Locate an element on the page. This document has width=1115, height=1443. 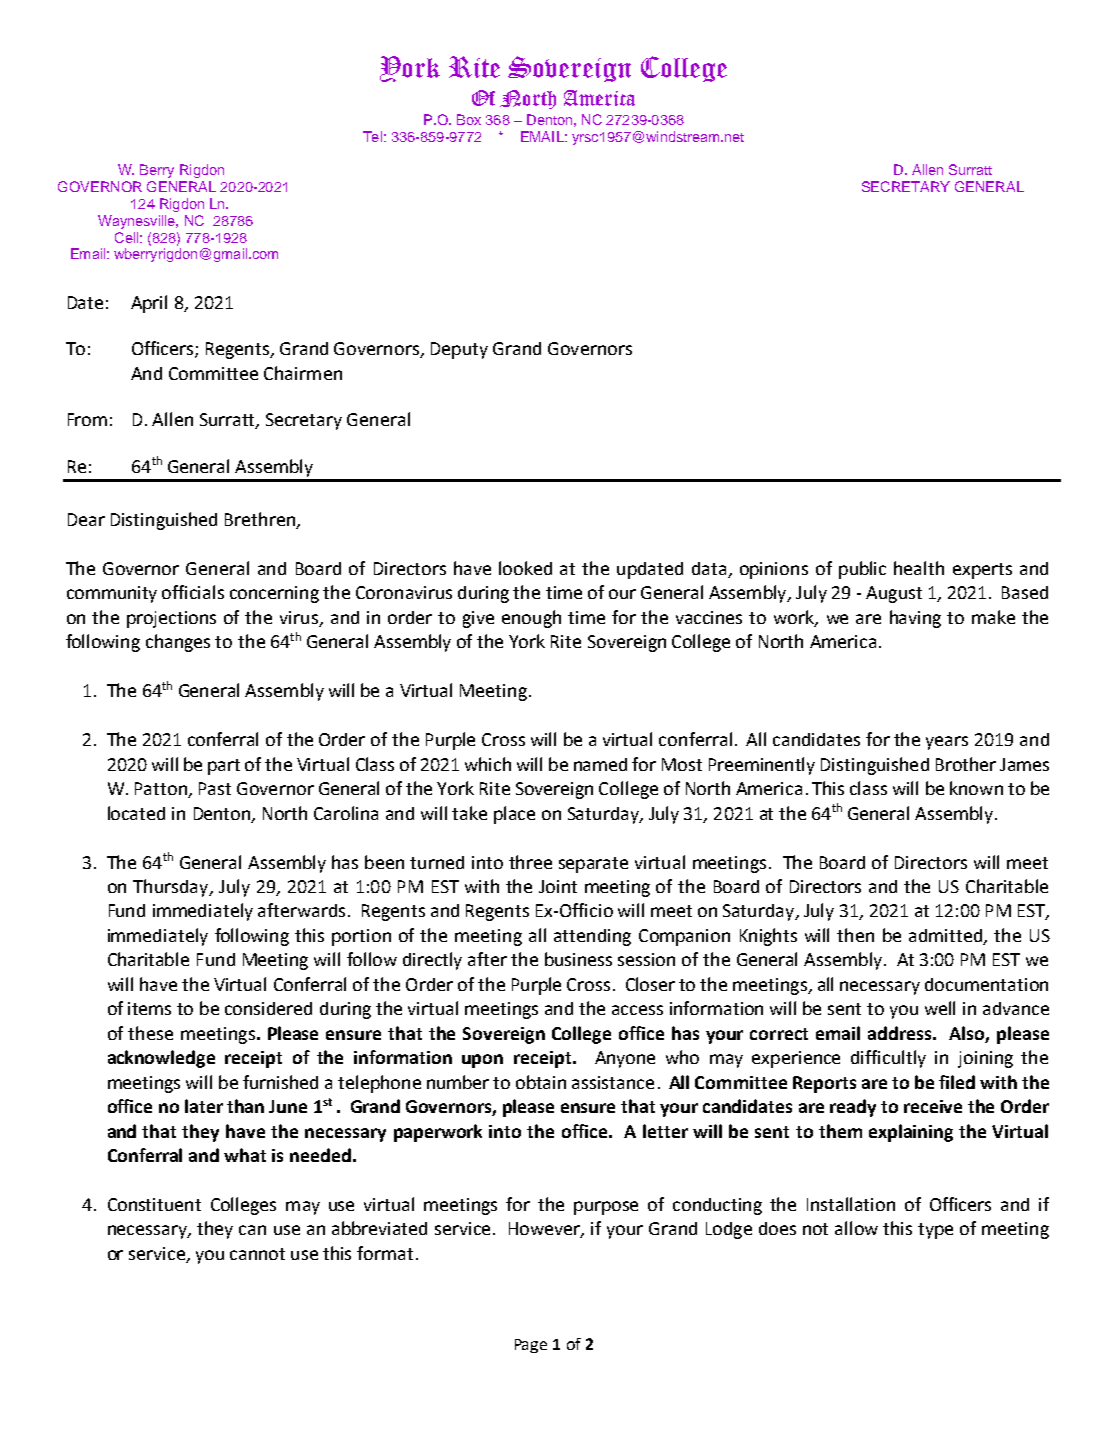
cannot is located at coordinates (257, 1254).
